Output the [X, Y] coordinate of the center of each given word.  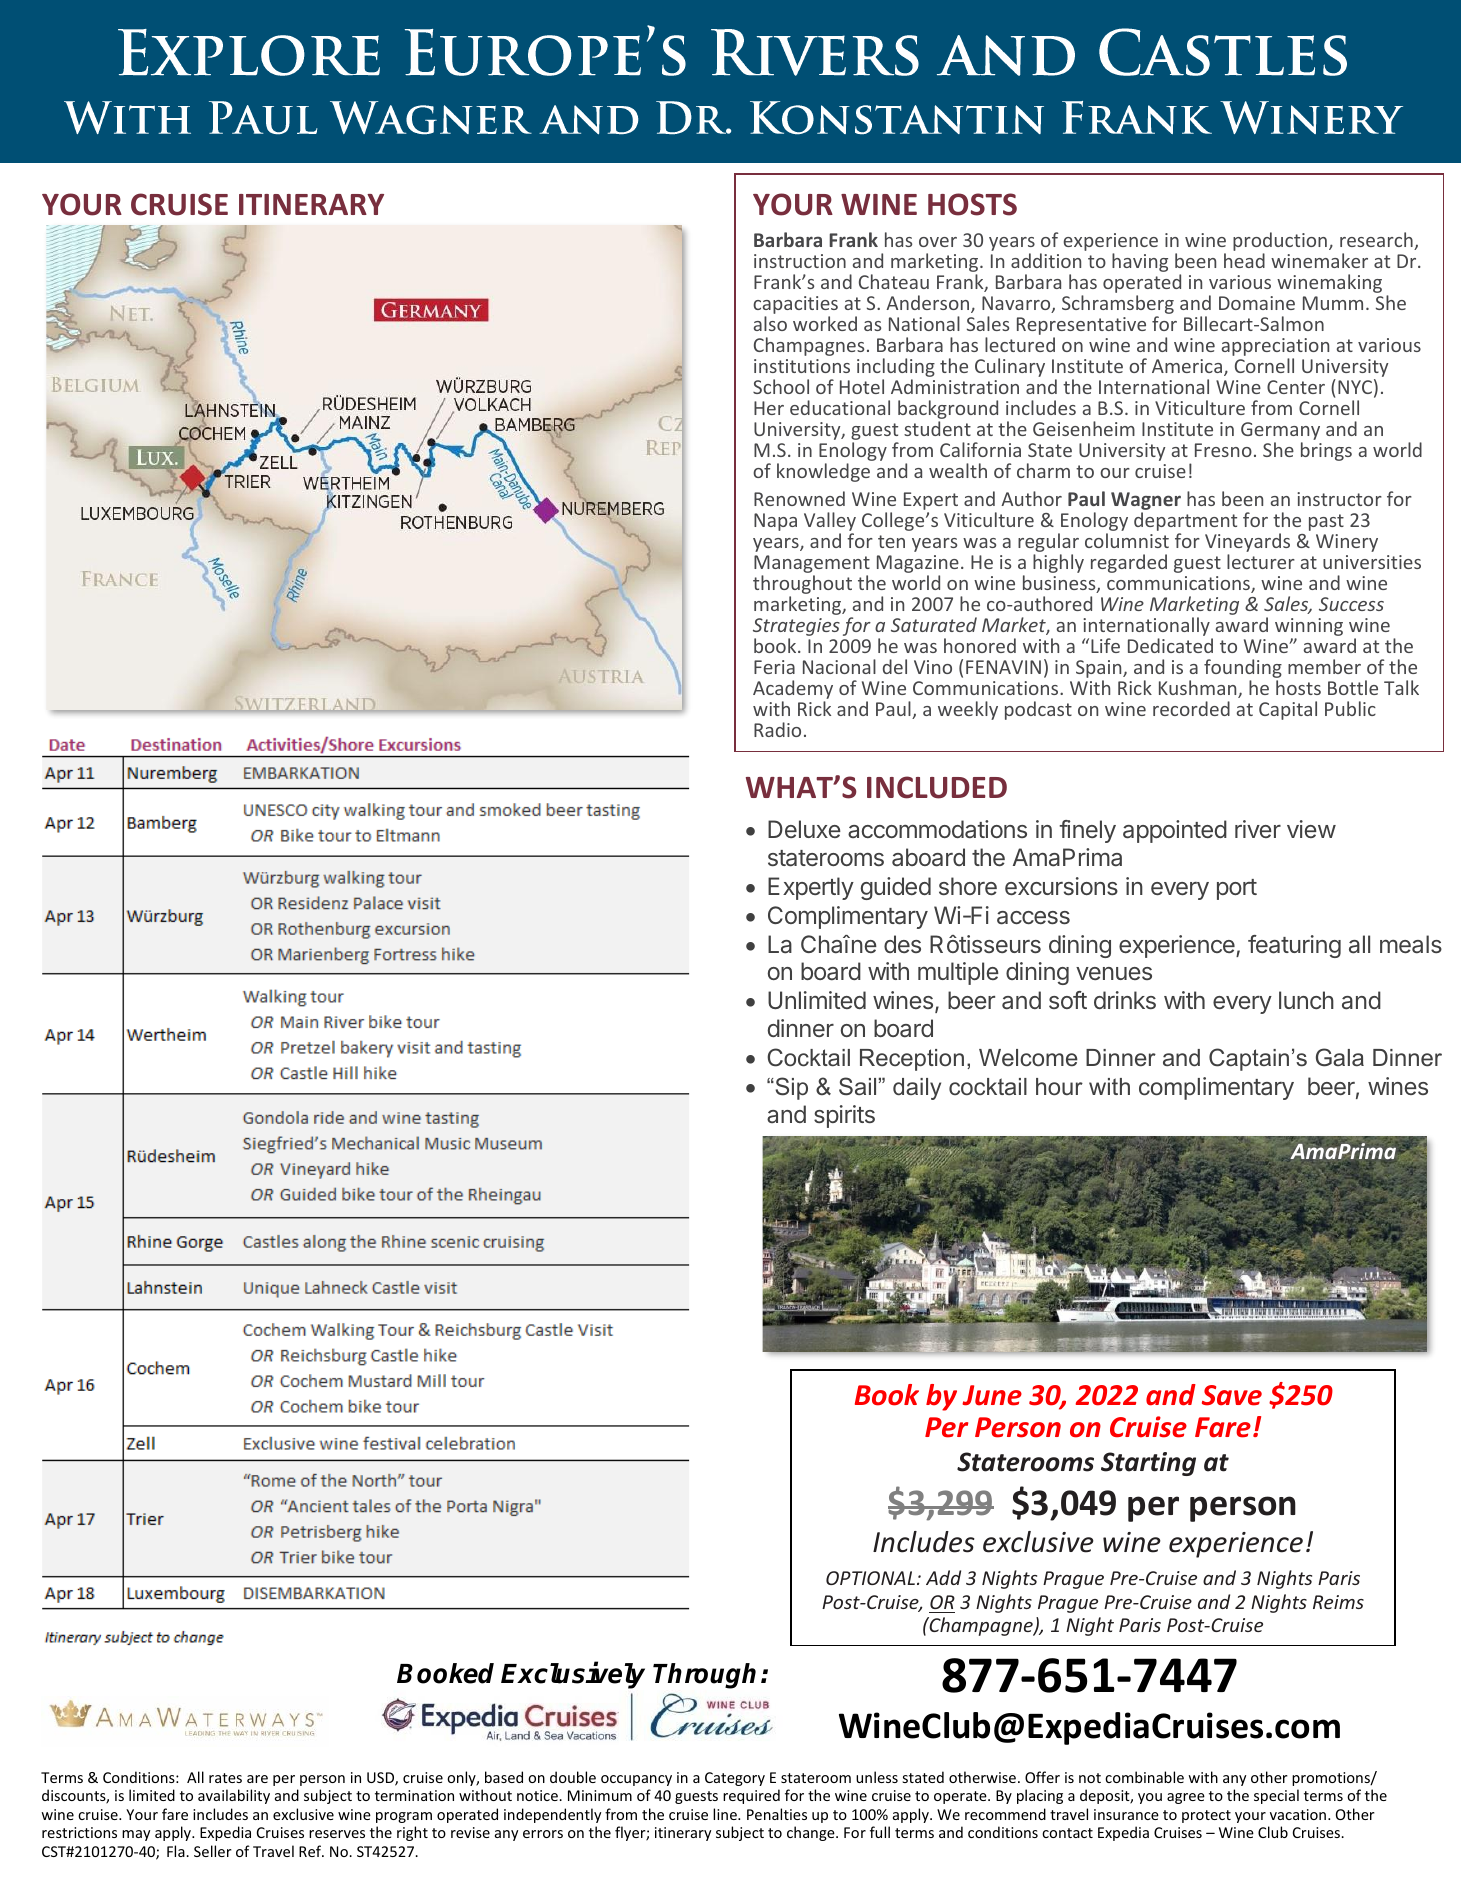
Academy [793, 691]
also [770, 323]
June [992, 1395]
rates [225, 1778]
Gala [1340, 1057]
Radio [777, 729]
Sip [790, 1088]
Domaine [1257, 303]
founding [1243, 670]
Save [1232, 1395]
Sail [857, 1086]
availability [234, 1796]
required [751, 1796]
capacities [795, 306]
